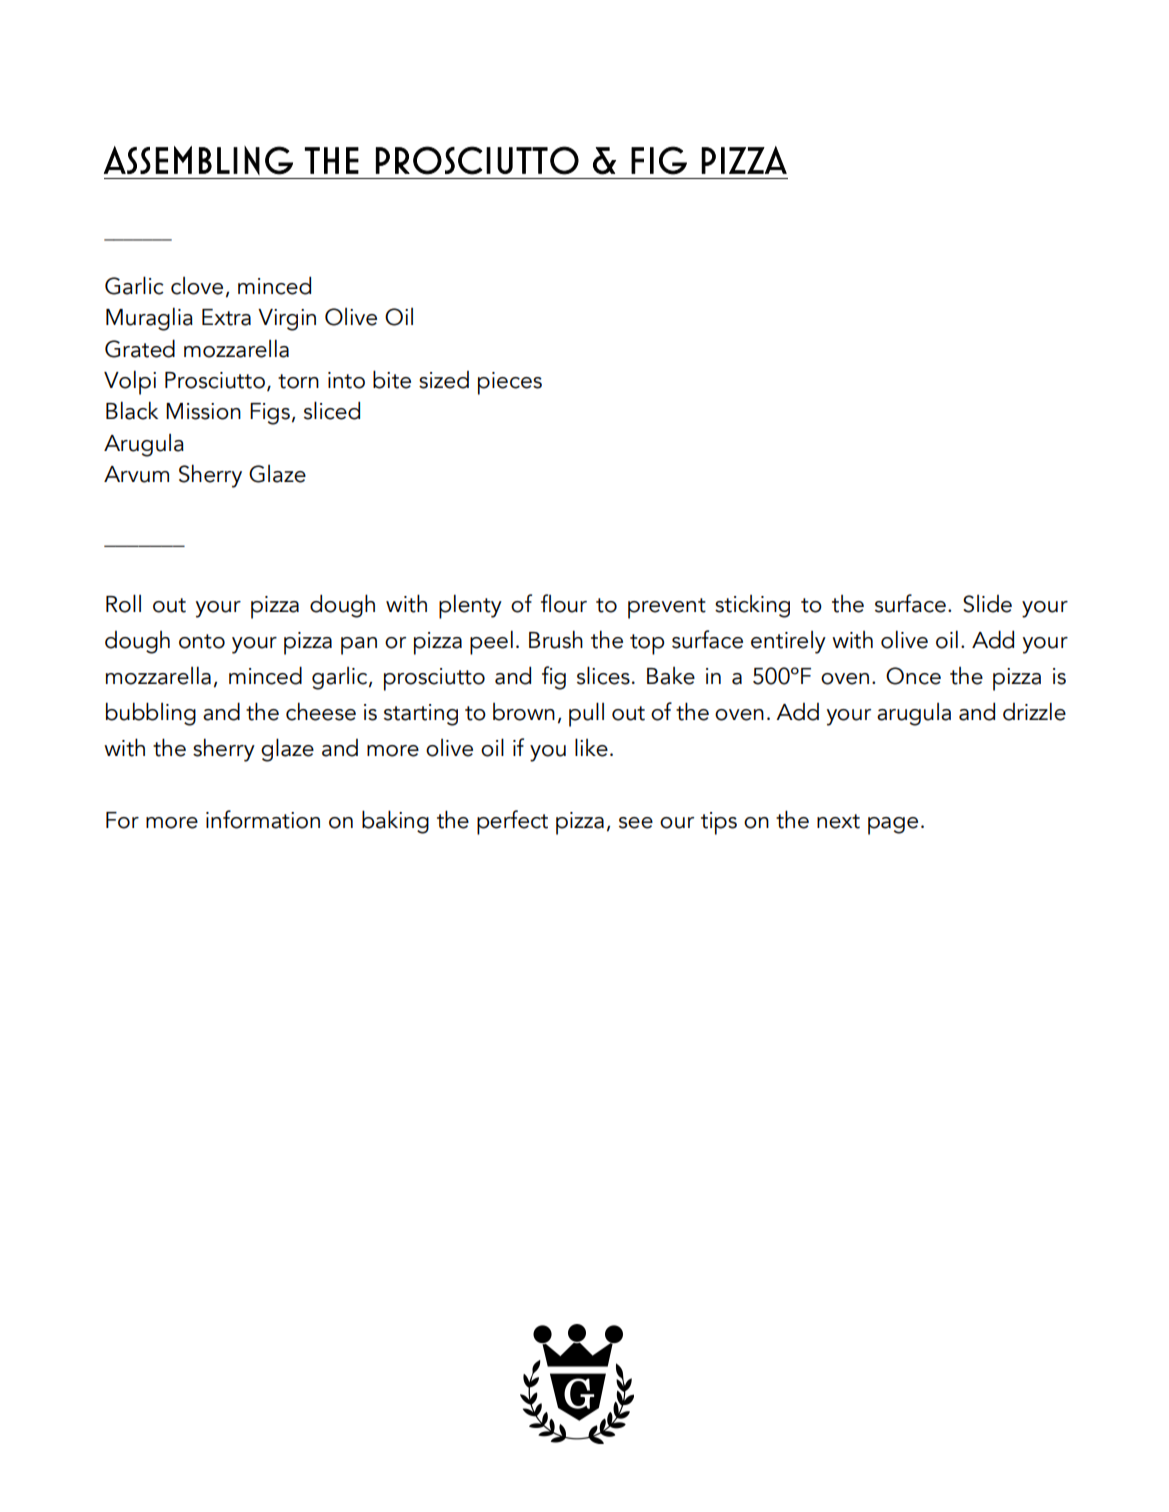  I want to click on information, so click(263, 819).
